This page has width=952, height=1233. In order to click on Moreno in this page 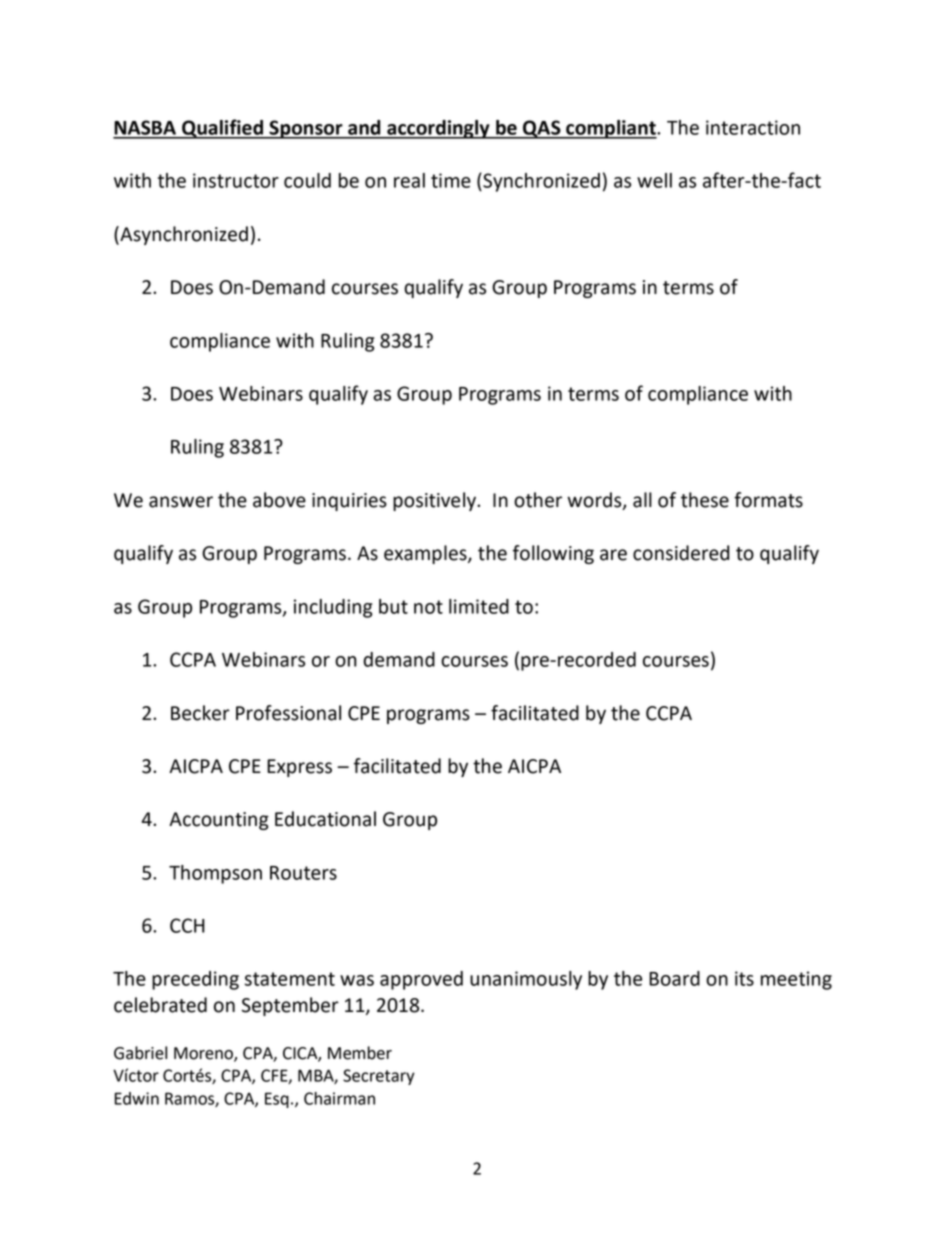, I will do `click(204, 1054)`.
